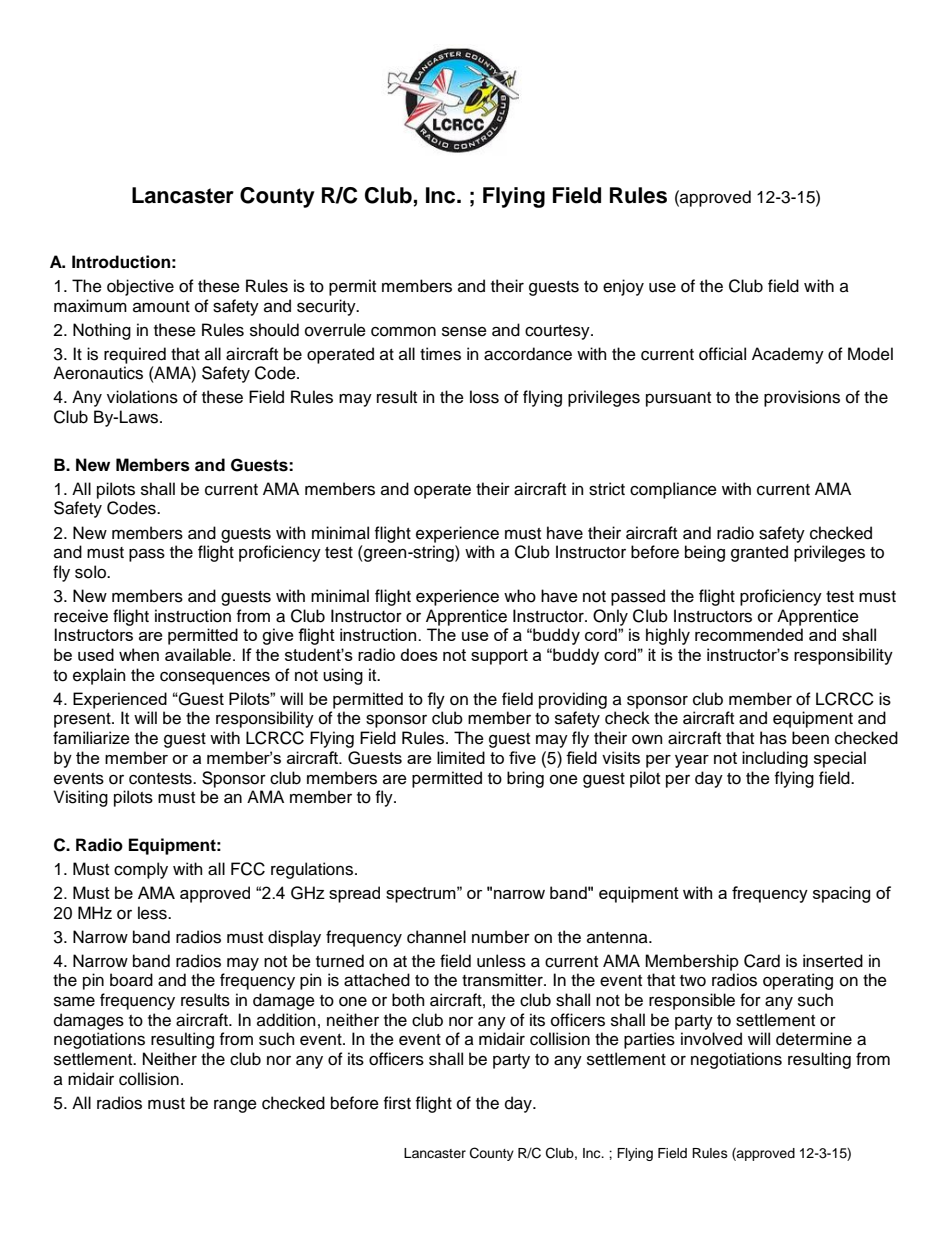  I want to click on loss, so click(484, 397).
